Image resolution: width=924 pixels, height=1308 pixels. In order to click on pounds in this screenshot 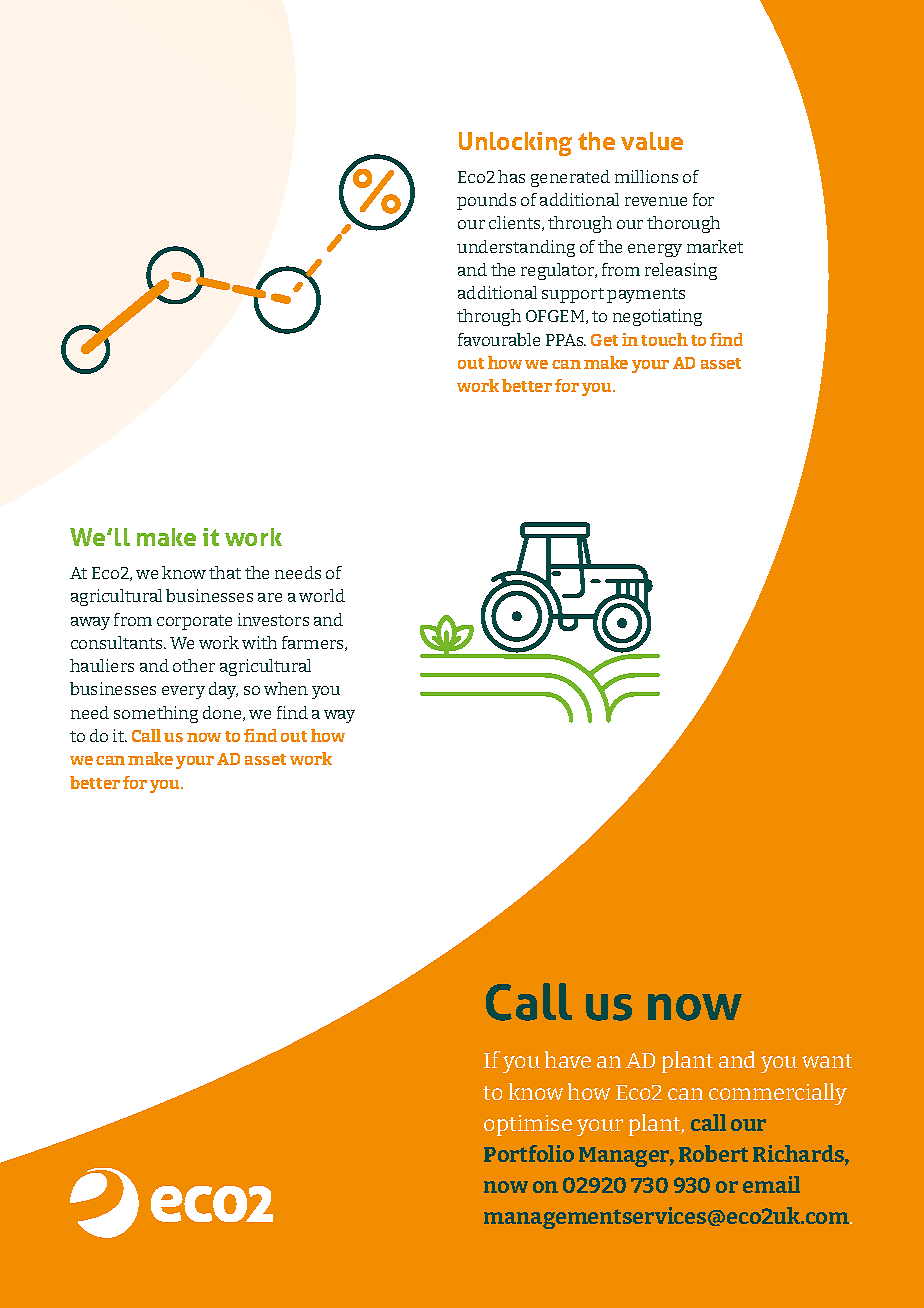, I will do `click(486, 201)`.
